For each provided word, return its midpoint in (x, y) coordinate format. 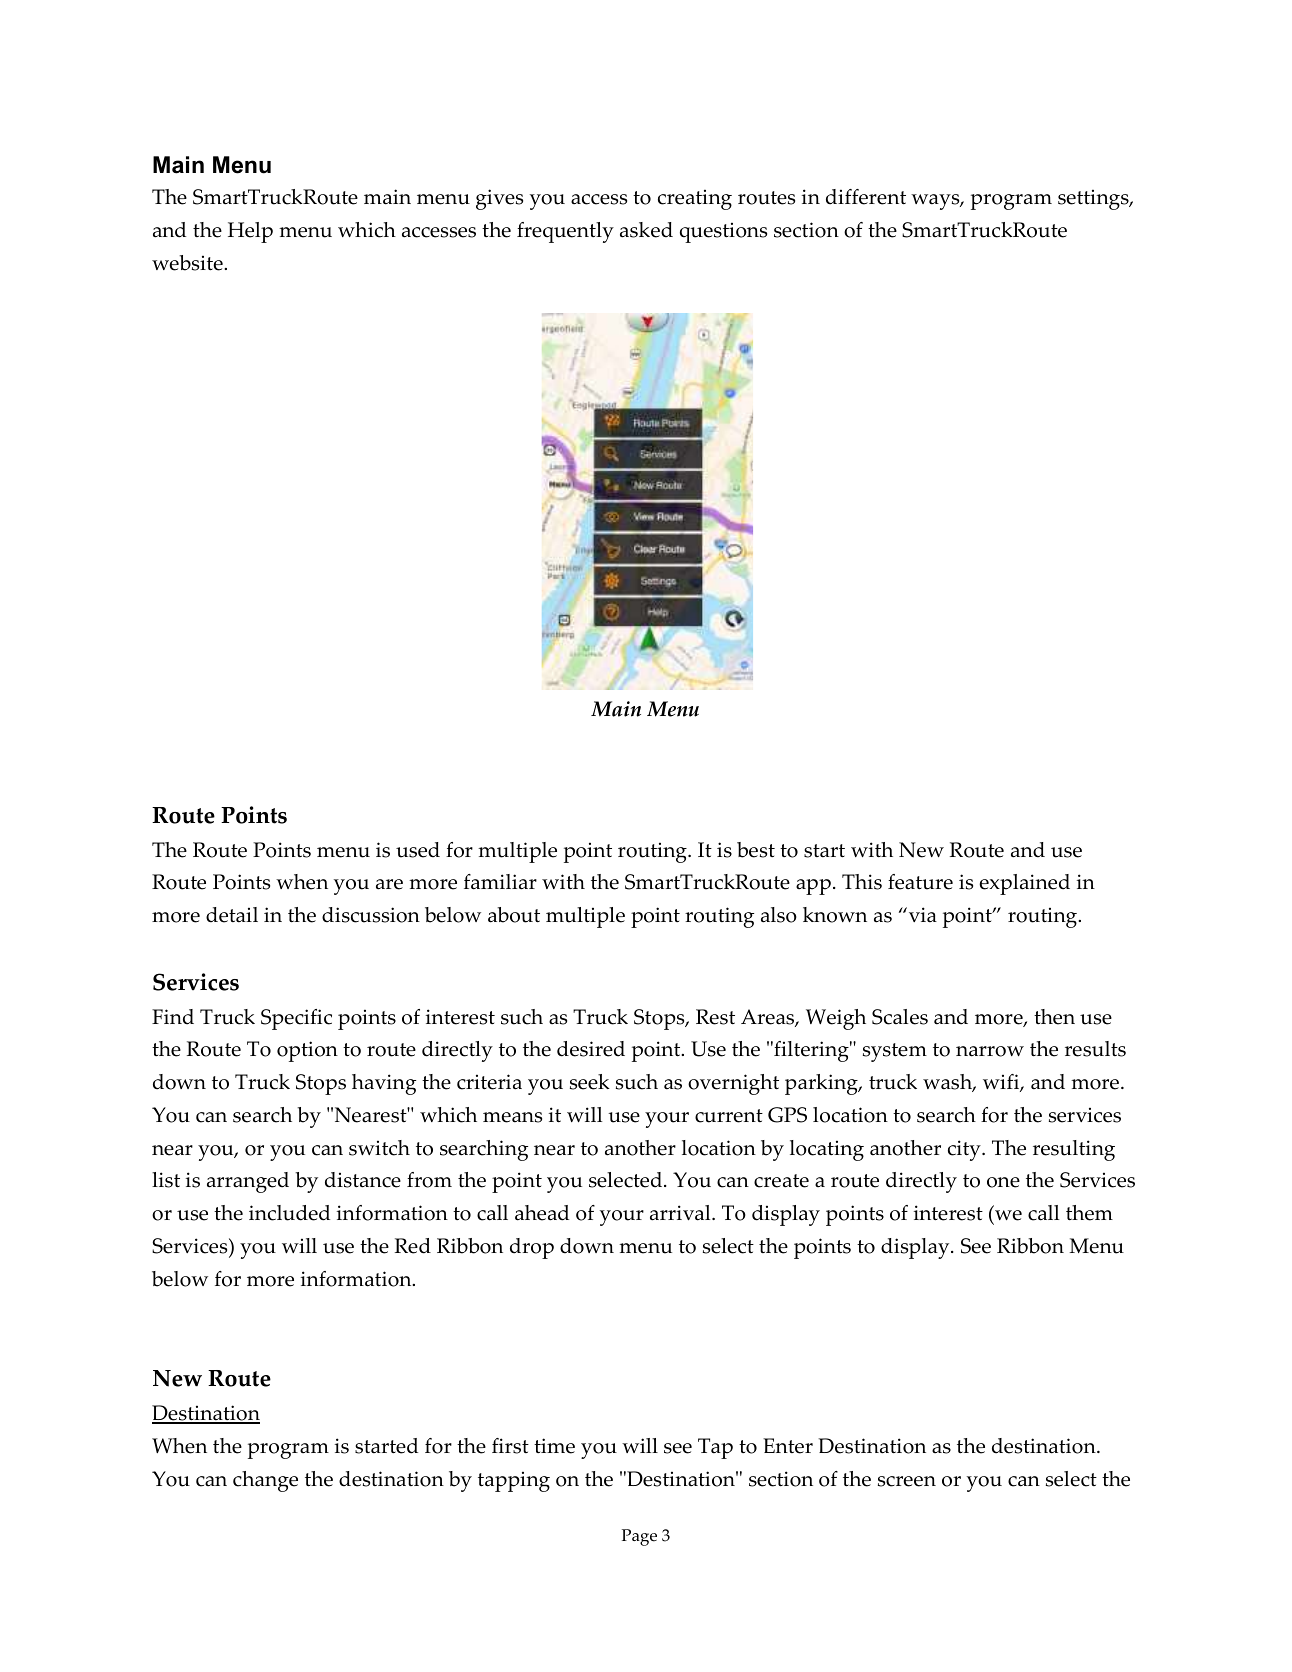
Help (250, 232)
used (418, 850)
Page (639, 1537)
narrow (990, 1051)
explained (1024, 884)
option (307, 1051)
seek (590, 1082)
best (756, 850)
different (866, 197)
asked (646, 230)
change (265, 1481)
